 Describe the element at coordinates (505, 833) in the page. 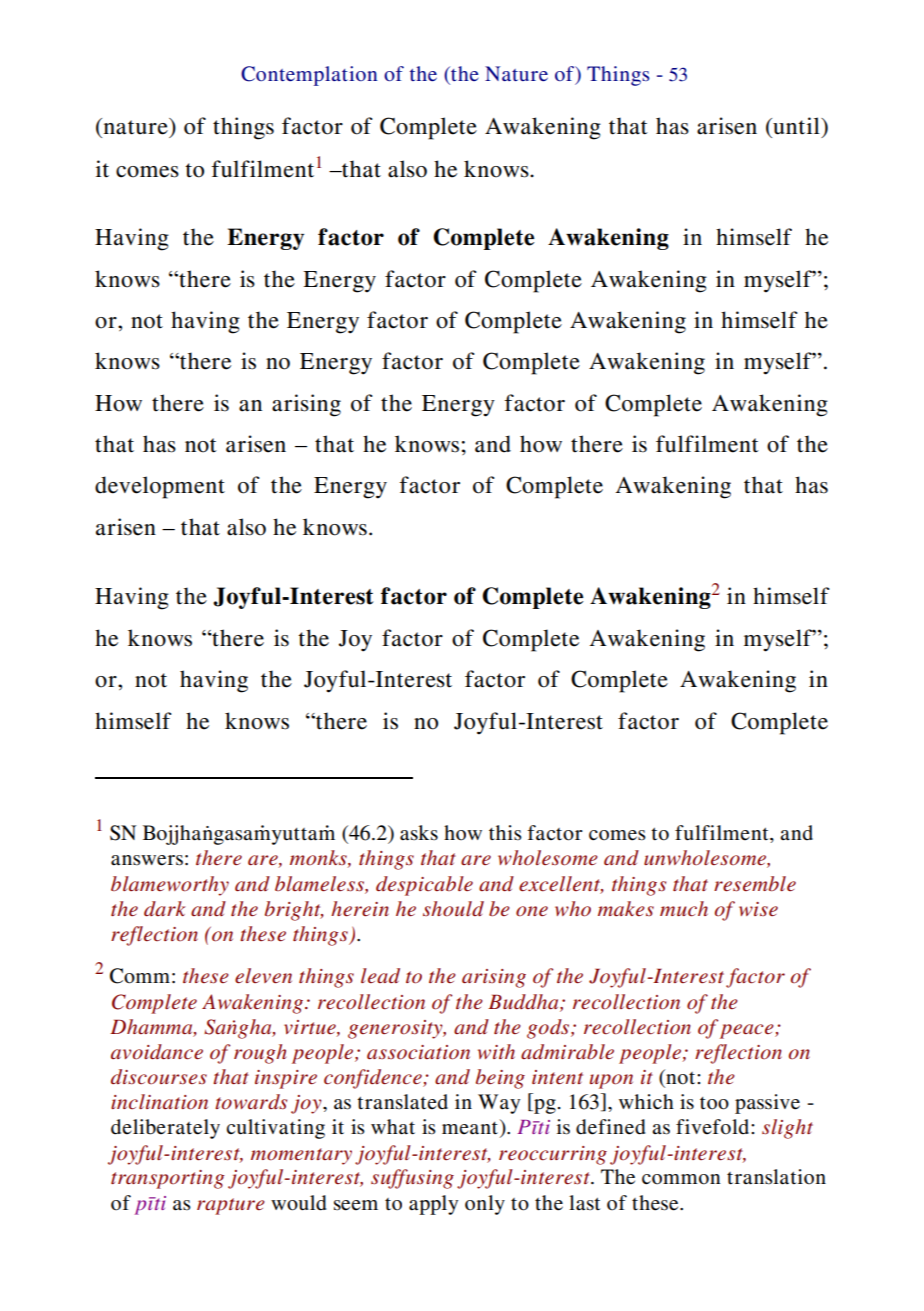

I see `this` at that location.
